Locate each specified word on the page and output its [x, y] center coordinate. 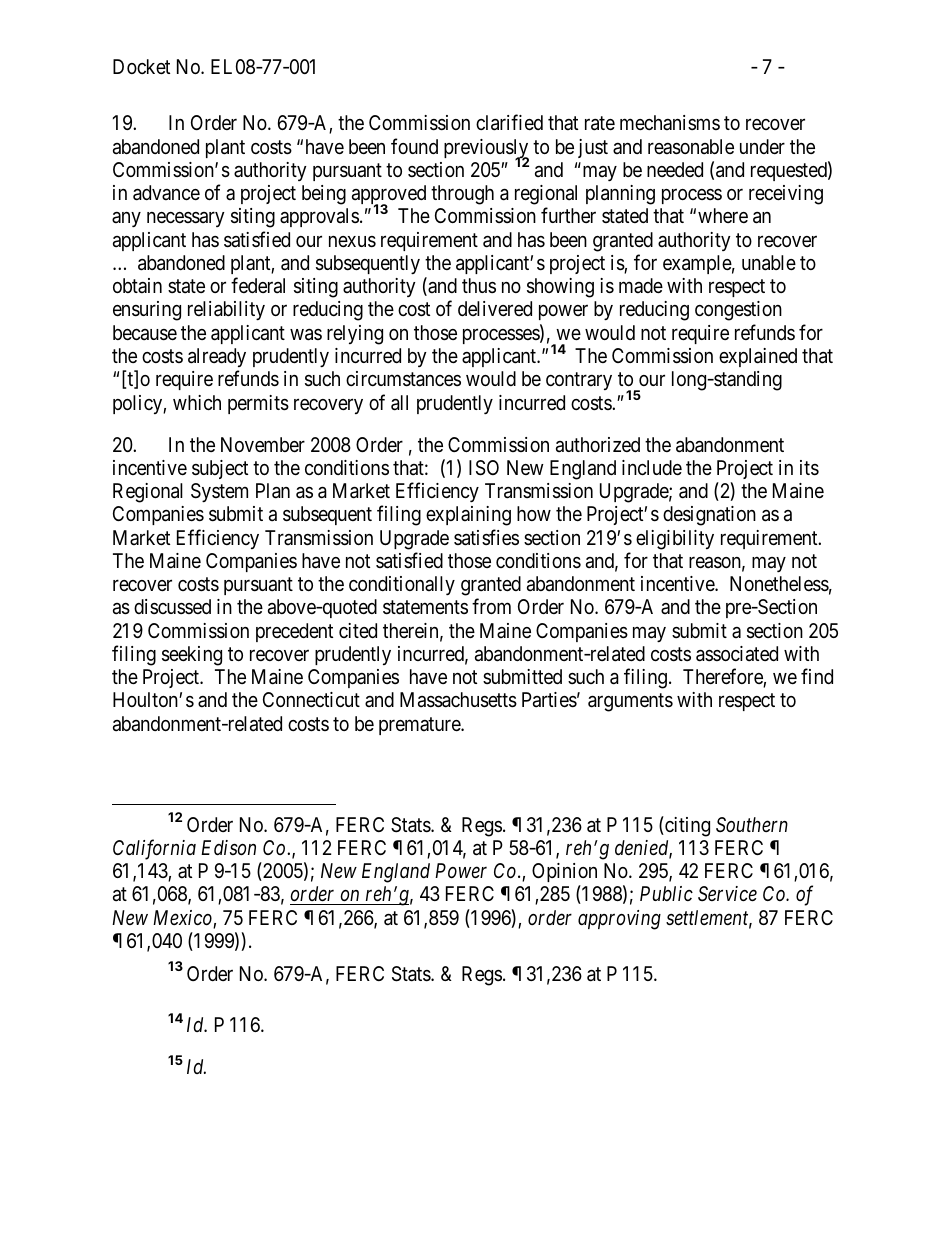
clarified [509, 122]
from [491, 606]
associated [737, 654]
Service [727, 894]
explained [758, 357]
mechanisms [670, 122]
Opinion [564, 874]
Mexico [183, 919]
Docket [141, 66]
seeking [192, 656]
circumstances [403, 379]
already [217, 357]
